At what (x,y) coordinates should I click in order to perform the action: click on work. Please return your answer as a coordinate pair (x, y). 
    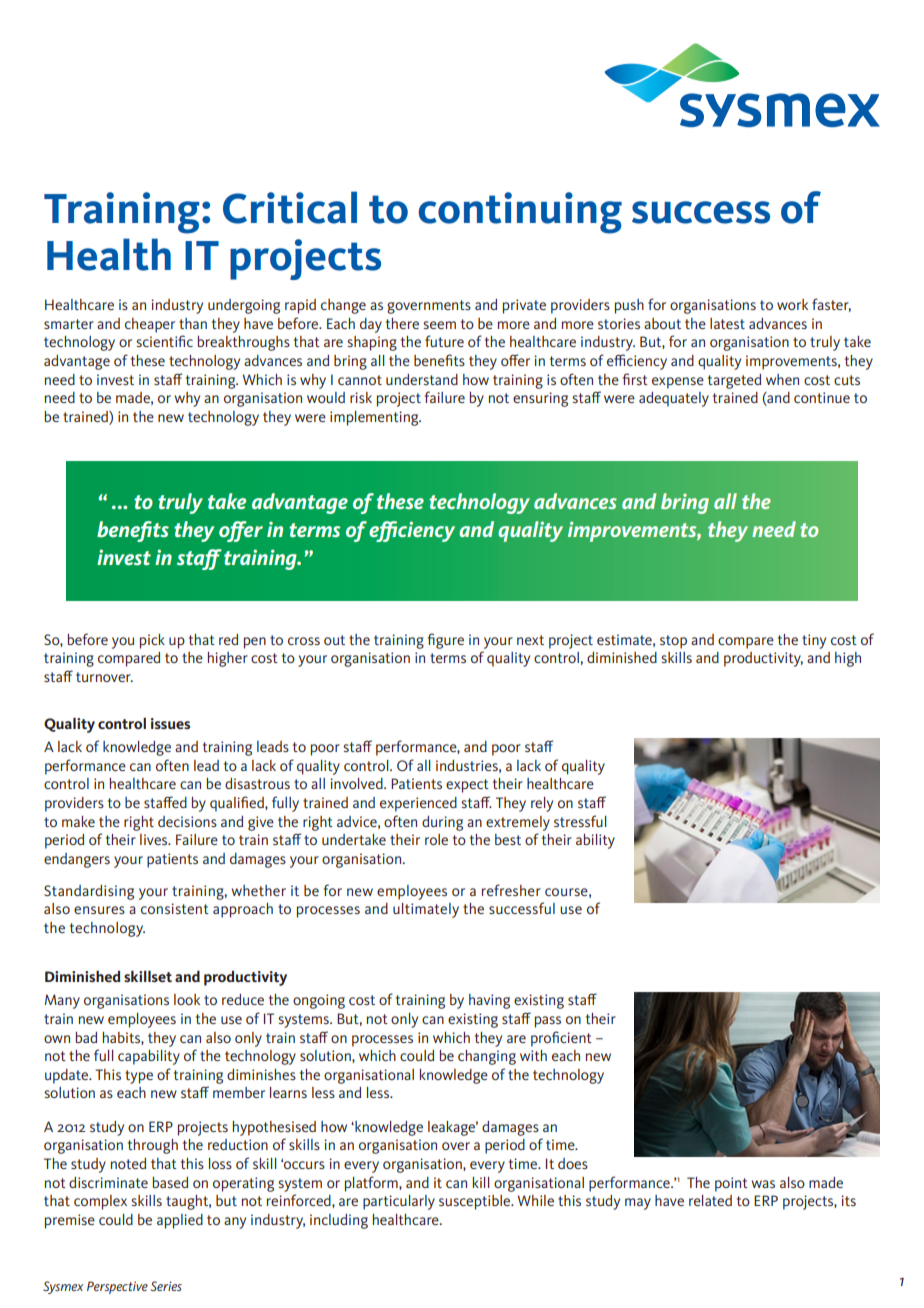
    Looking at the image, I should click on (792, 304).
